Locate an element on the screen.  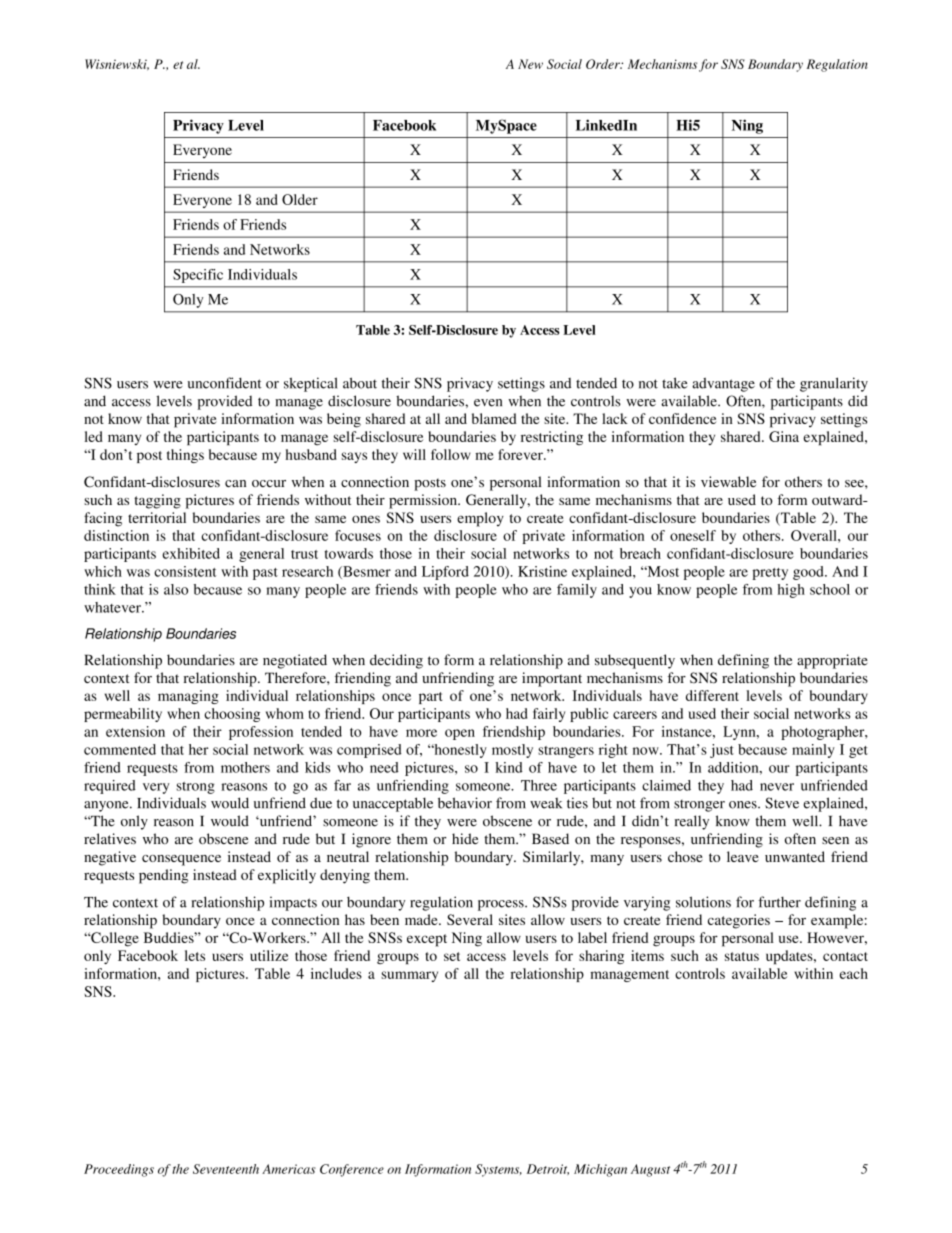
August is located at coordinates (650, 1170).
